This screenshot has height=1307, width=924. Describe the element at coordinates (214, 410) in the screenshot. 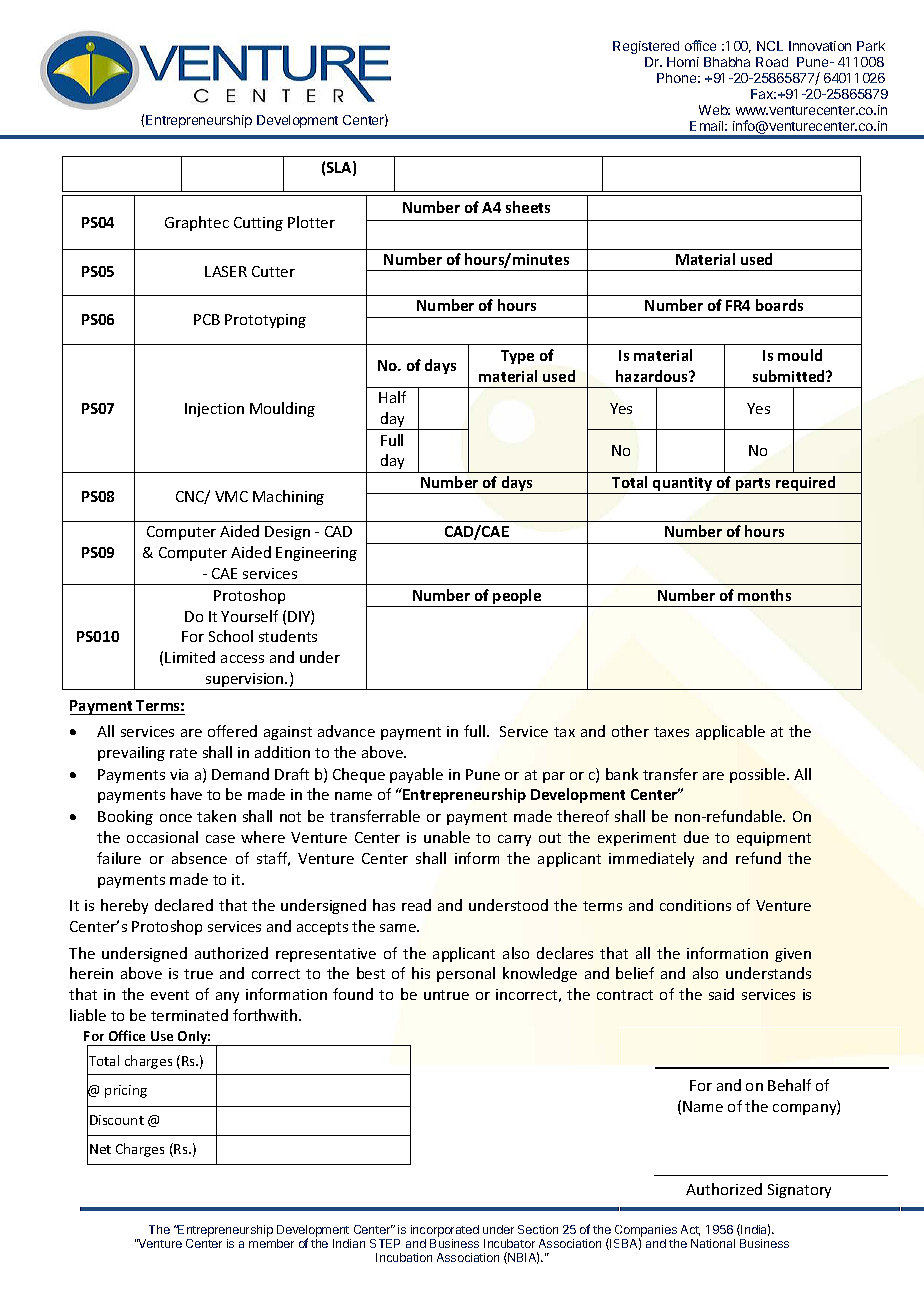

I see `Injection` at that location.
